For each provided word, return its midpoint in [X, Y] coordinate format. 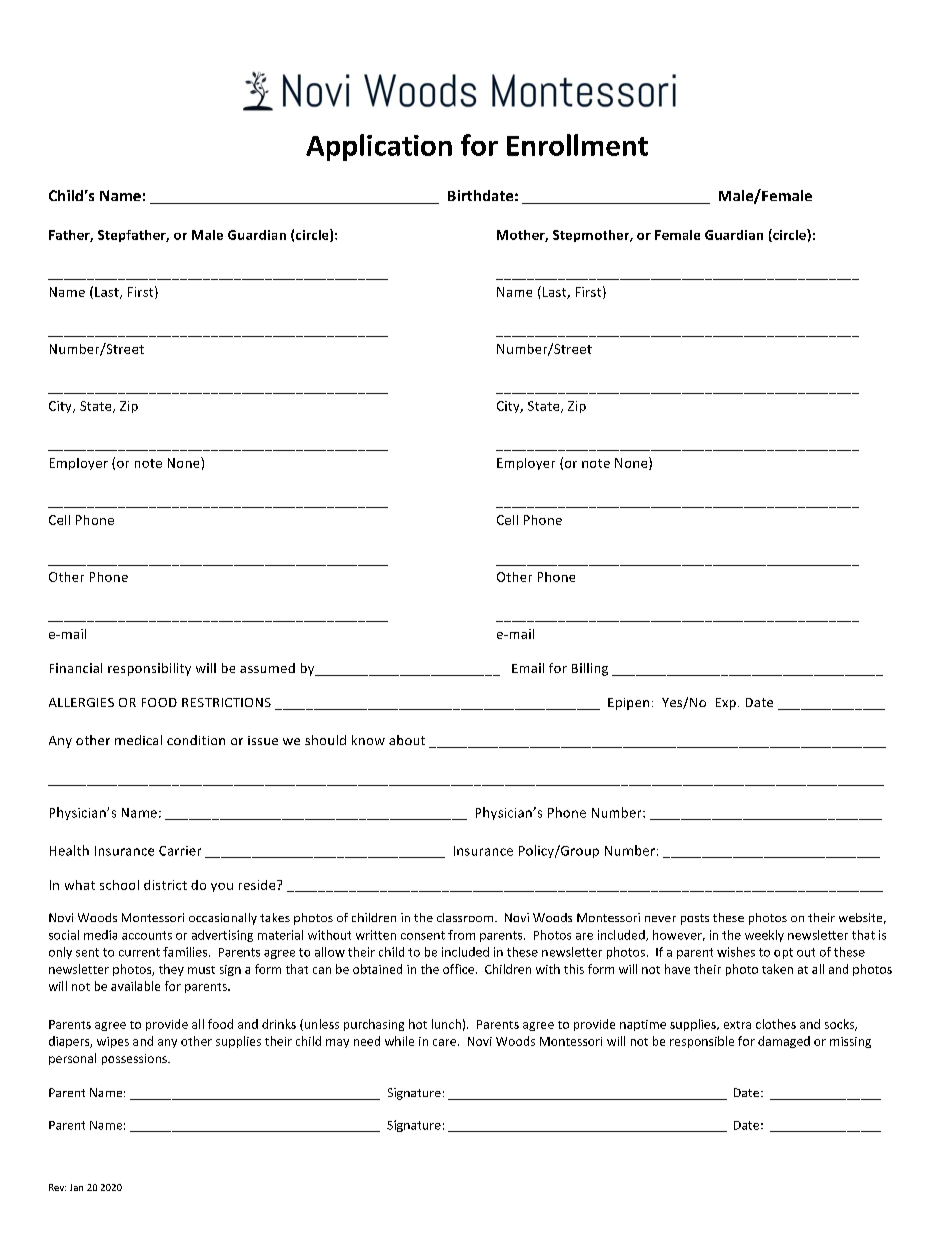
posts [695, 919]
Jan [76, 1187]
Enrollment [577, 145]
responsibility [149, 669]
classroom [465, 917]
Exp [726, 704]
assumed [267, 668]
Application [379, 147]
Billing [590, 669]
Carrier [180, 851]
